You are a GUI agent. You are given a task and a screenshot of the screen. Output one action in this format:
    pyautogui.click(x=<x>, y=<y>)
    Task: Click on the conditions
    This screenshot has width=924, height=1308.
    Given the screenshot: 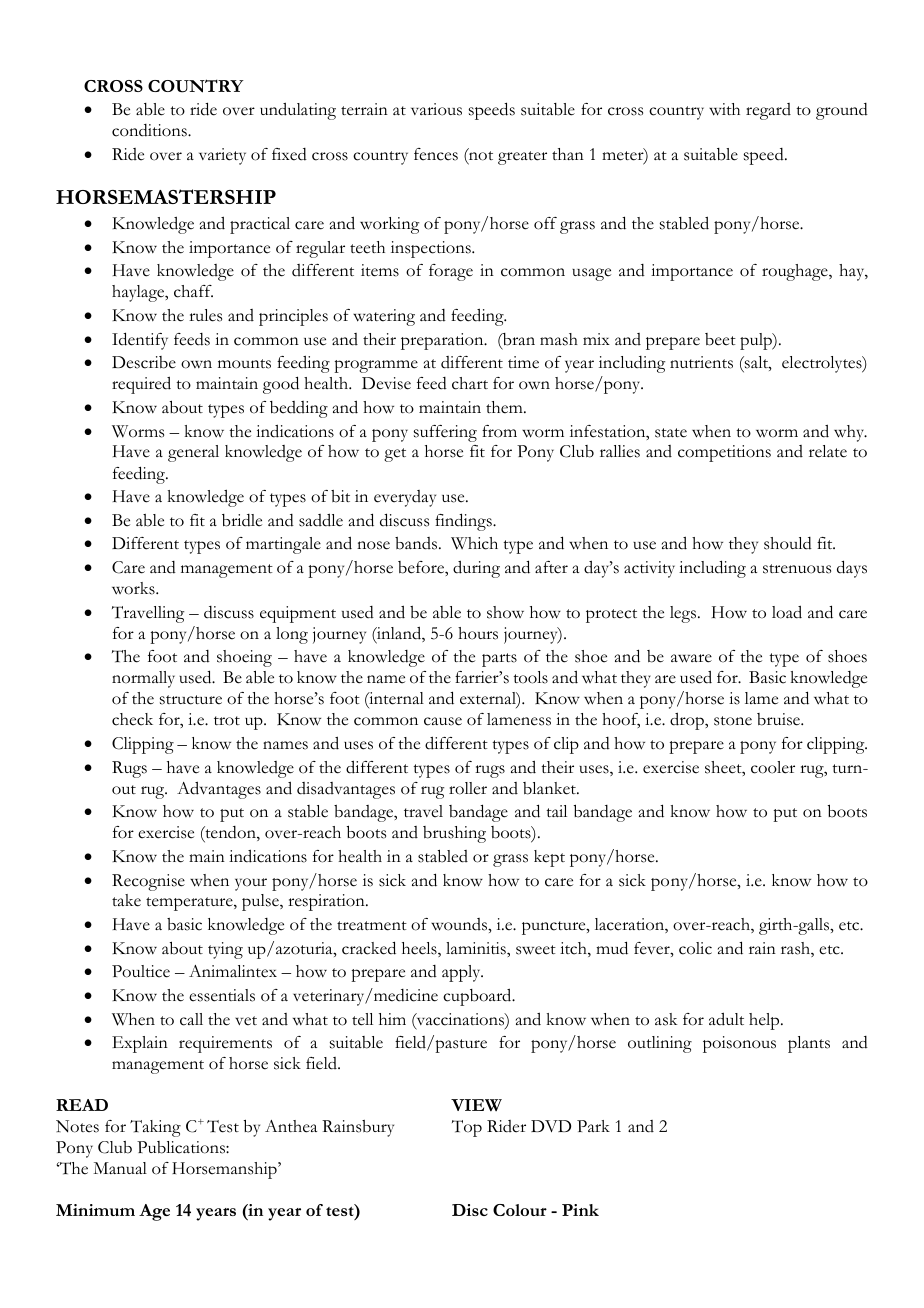 What is the action you would take?
    pyautogui.click(x=150, y=130)
